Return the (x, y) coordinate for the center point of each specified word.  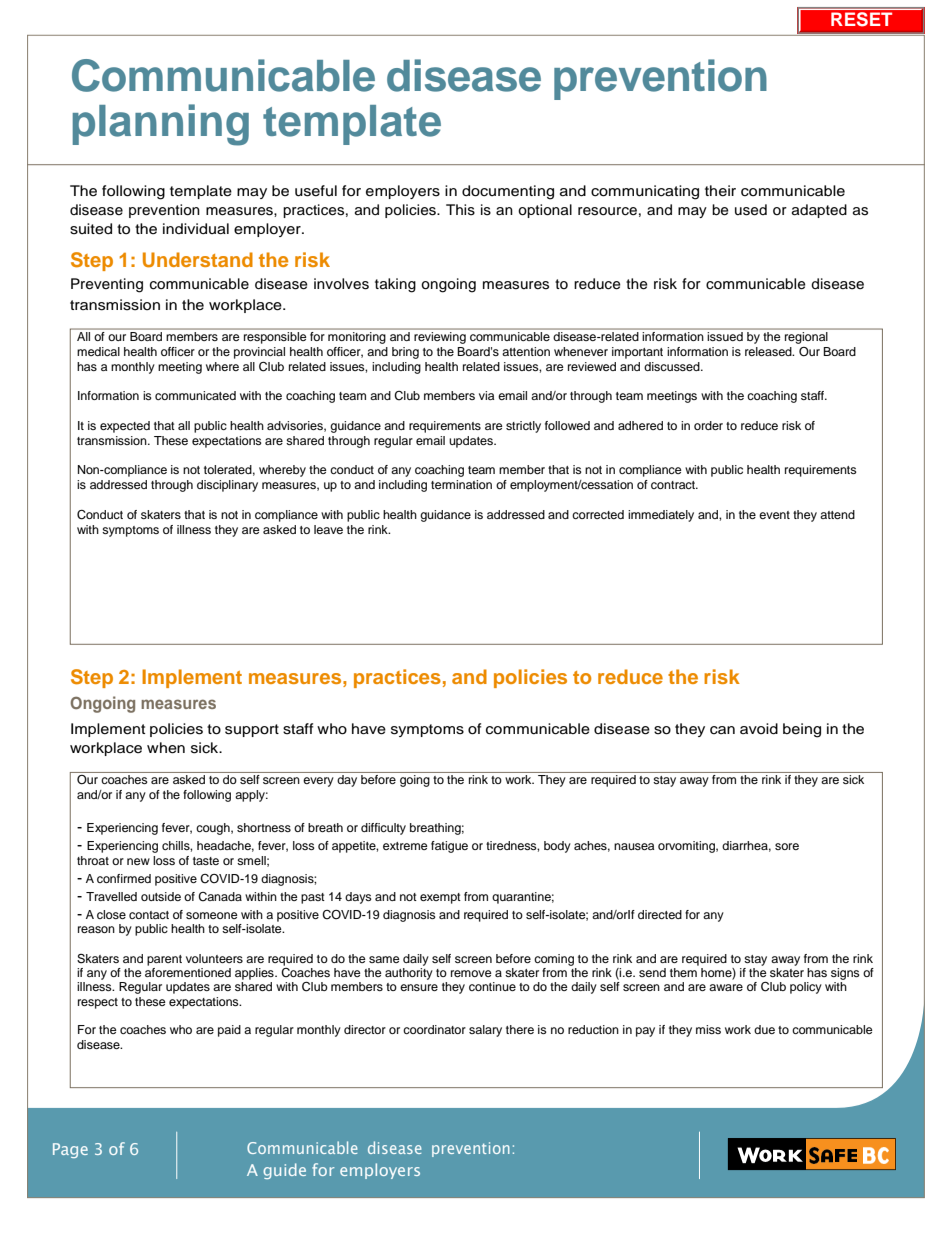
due (764, 1029)
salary (485, 1031)
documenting (508, 192)
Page (70, 1150)
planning (161, 125)
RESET (861, 19)
